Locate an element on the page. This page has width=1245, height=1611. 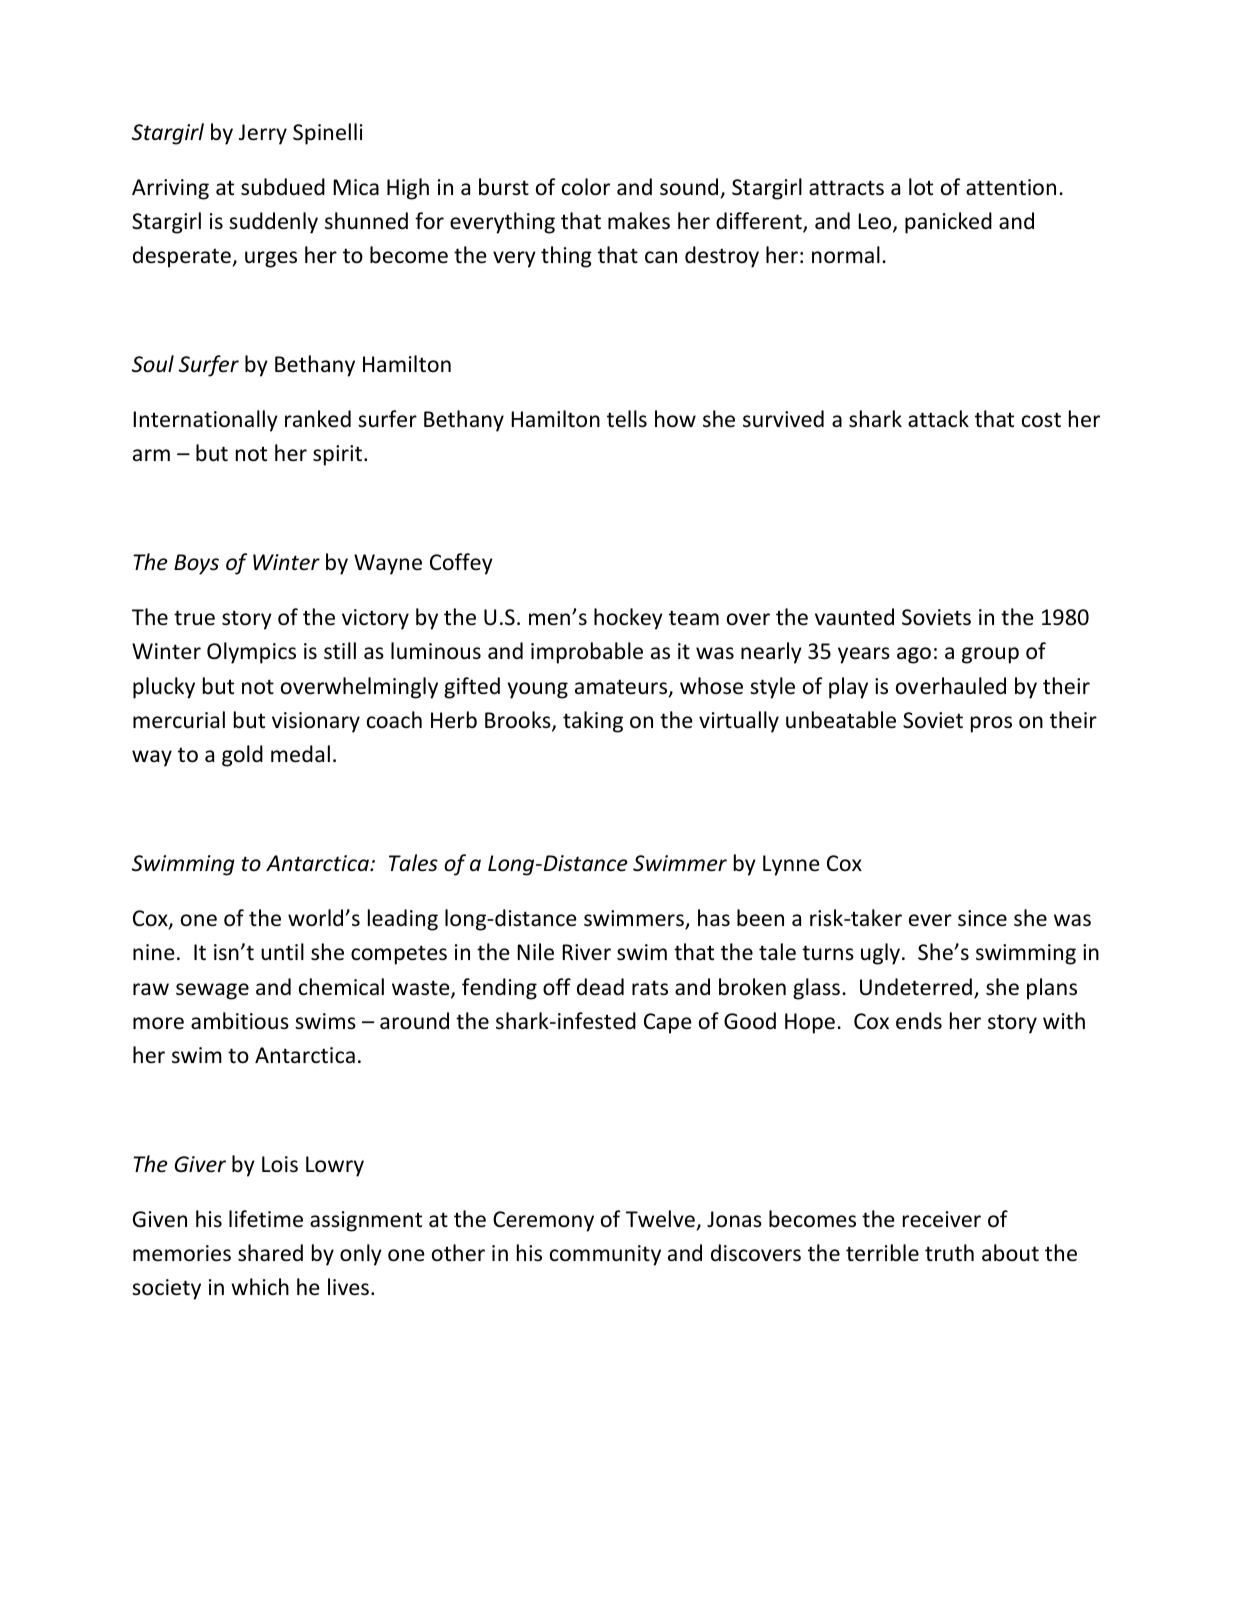
ambitious is located at coordinates (240, 1021).
